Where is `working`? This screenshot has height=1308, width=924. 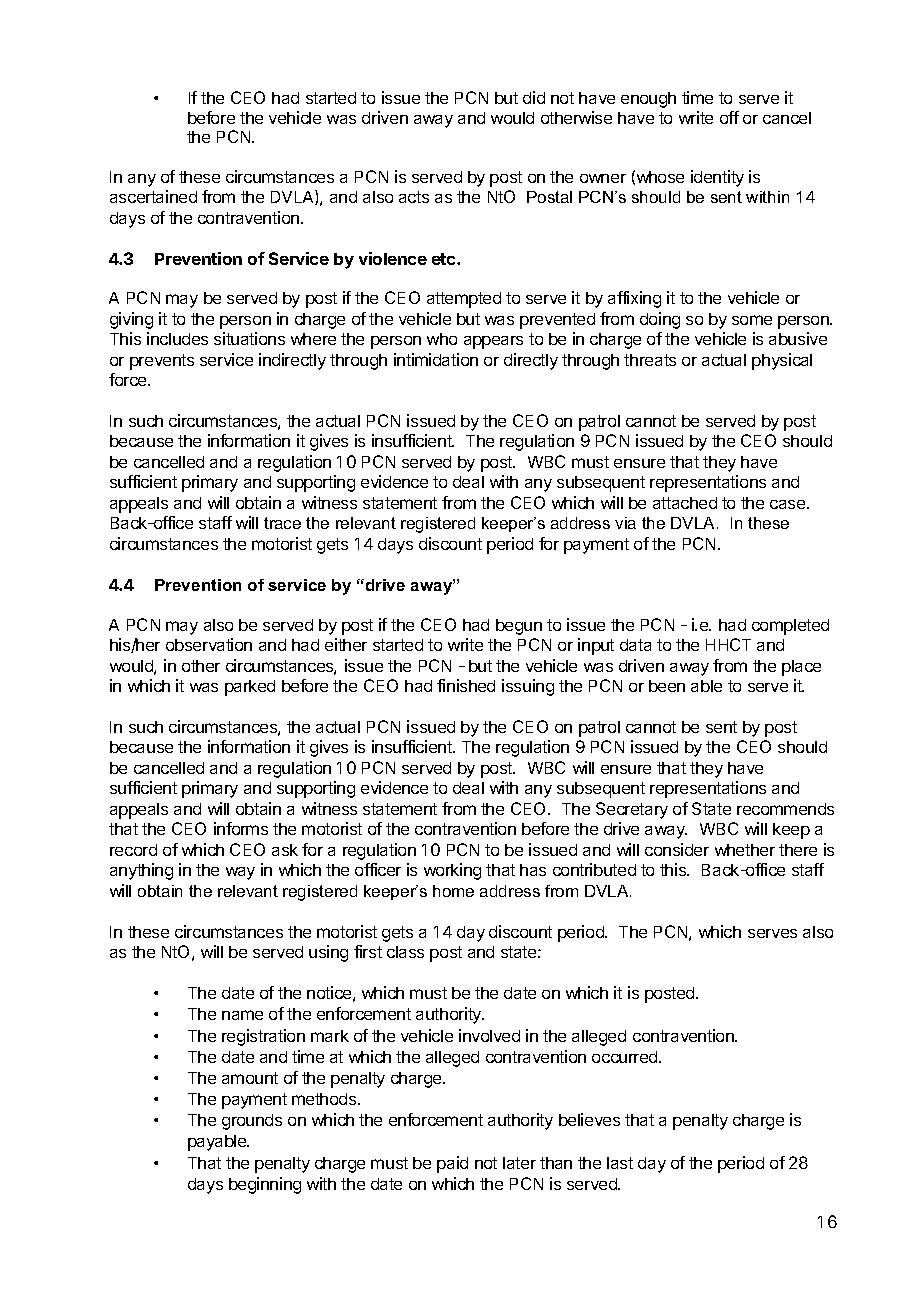 working is located at coordinates (452, 871).
